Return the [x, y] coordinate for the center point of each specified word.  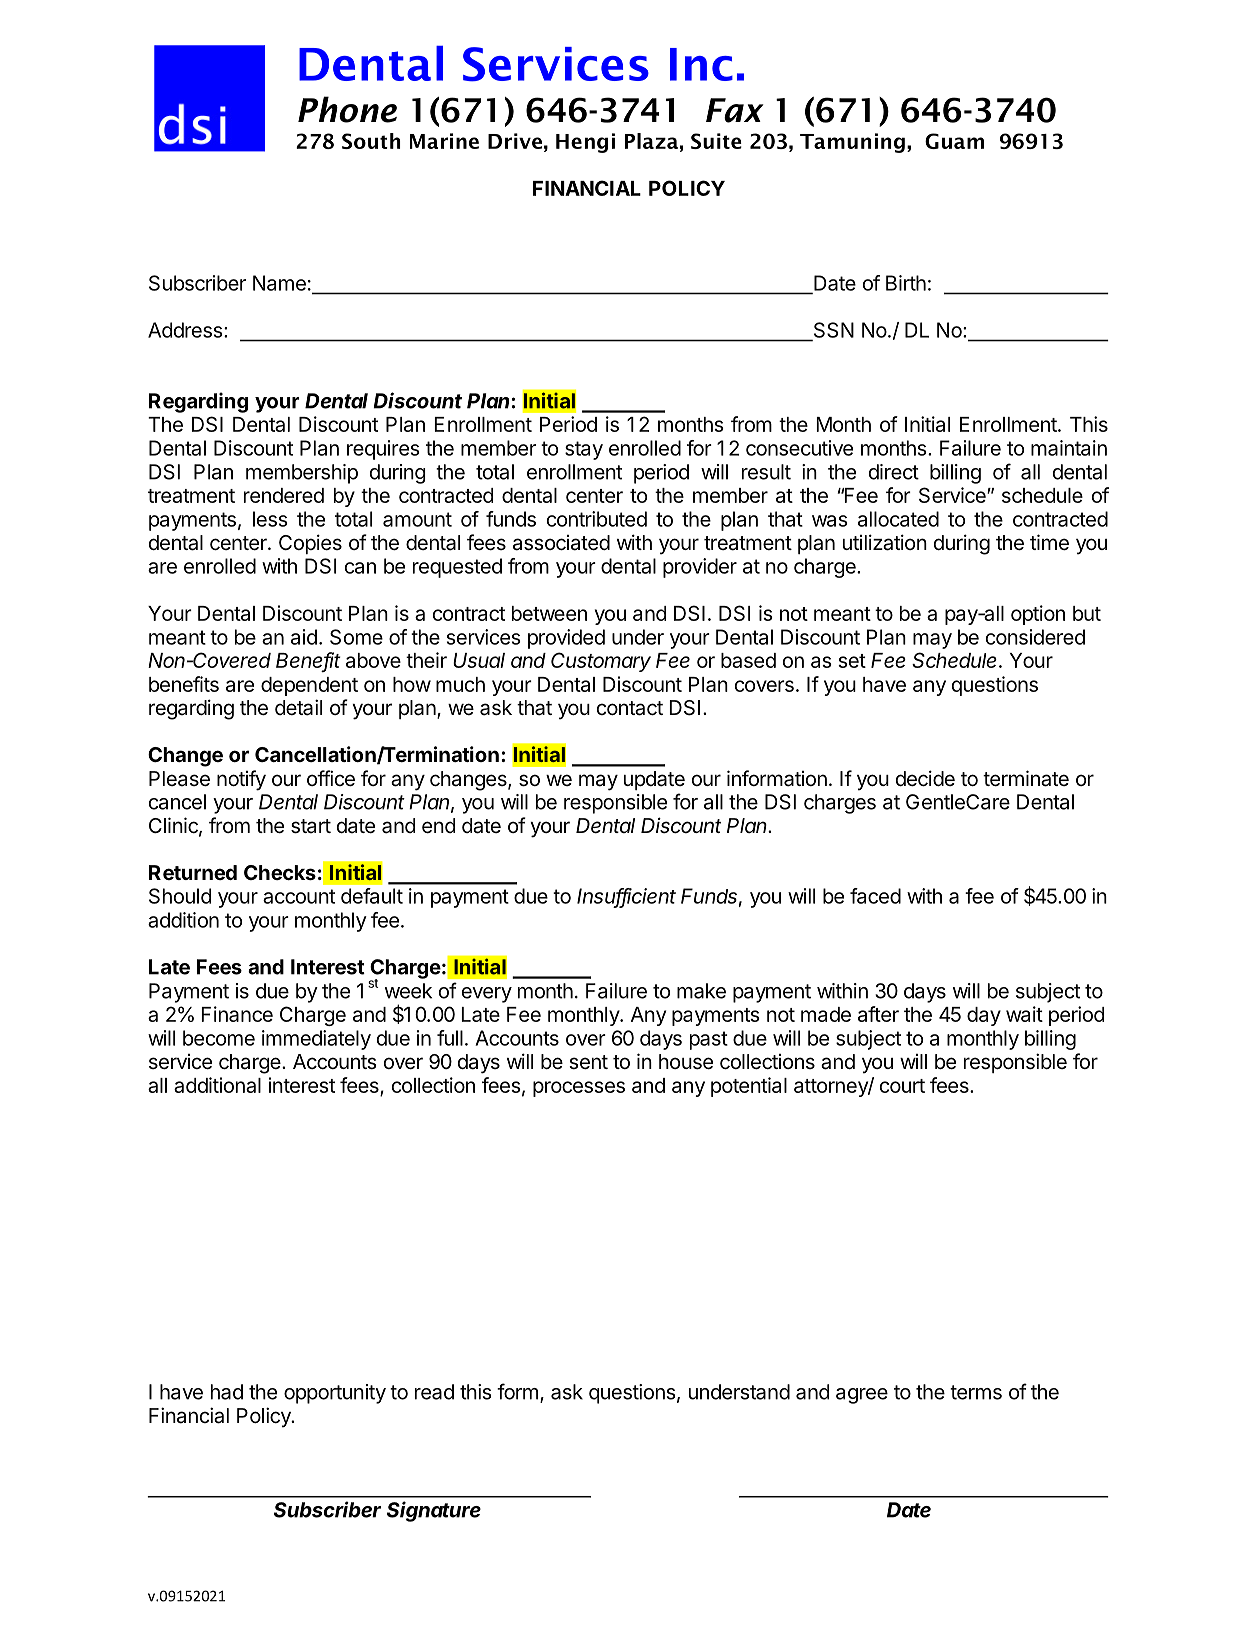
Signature [434, 1511]
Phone [347, 109]
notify [241, 780]
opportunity [335, 1394]
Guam [954, 141]
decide [925, 778]
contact [630, 708]
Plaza [651, 141]
